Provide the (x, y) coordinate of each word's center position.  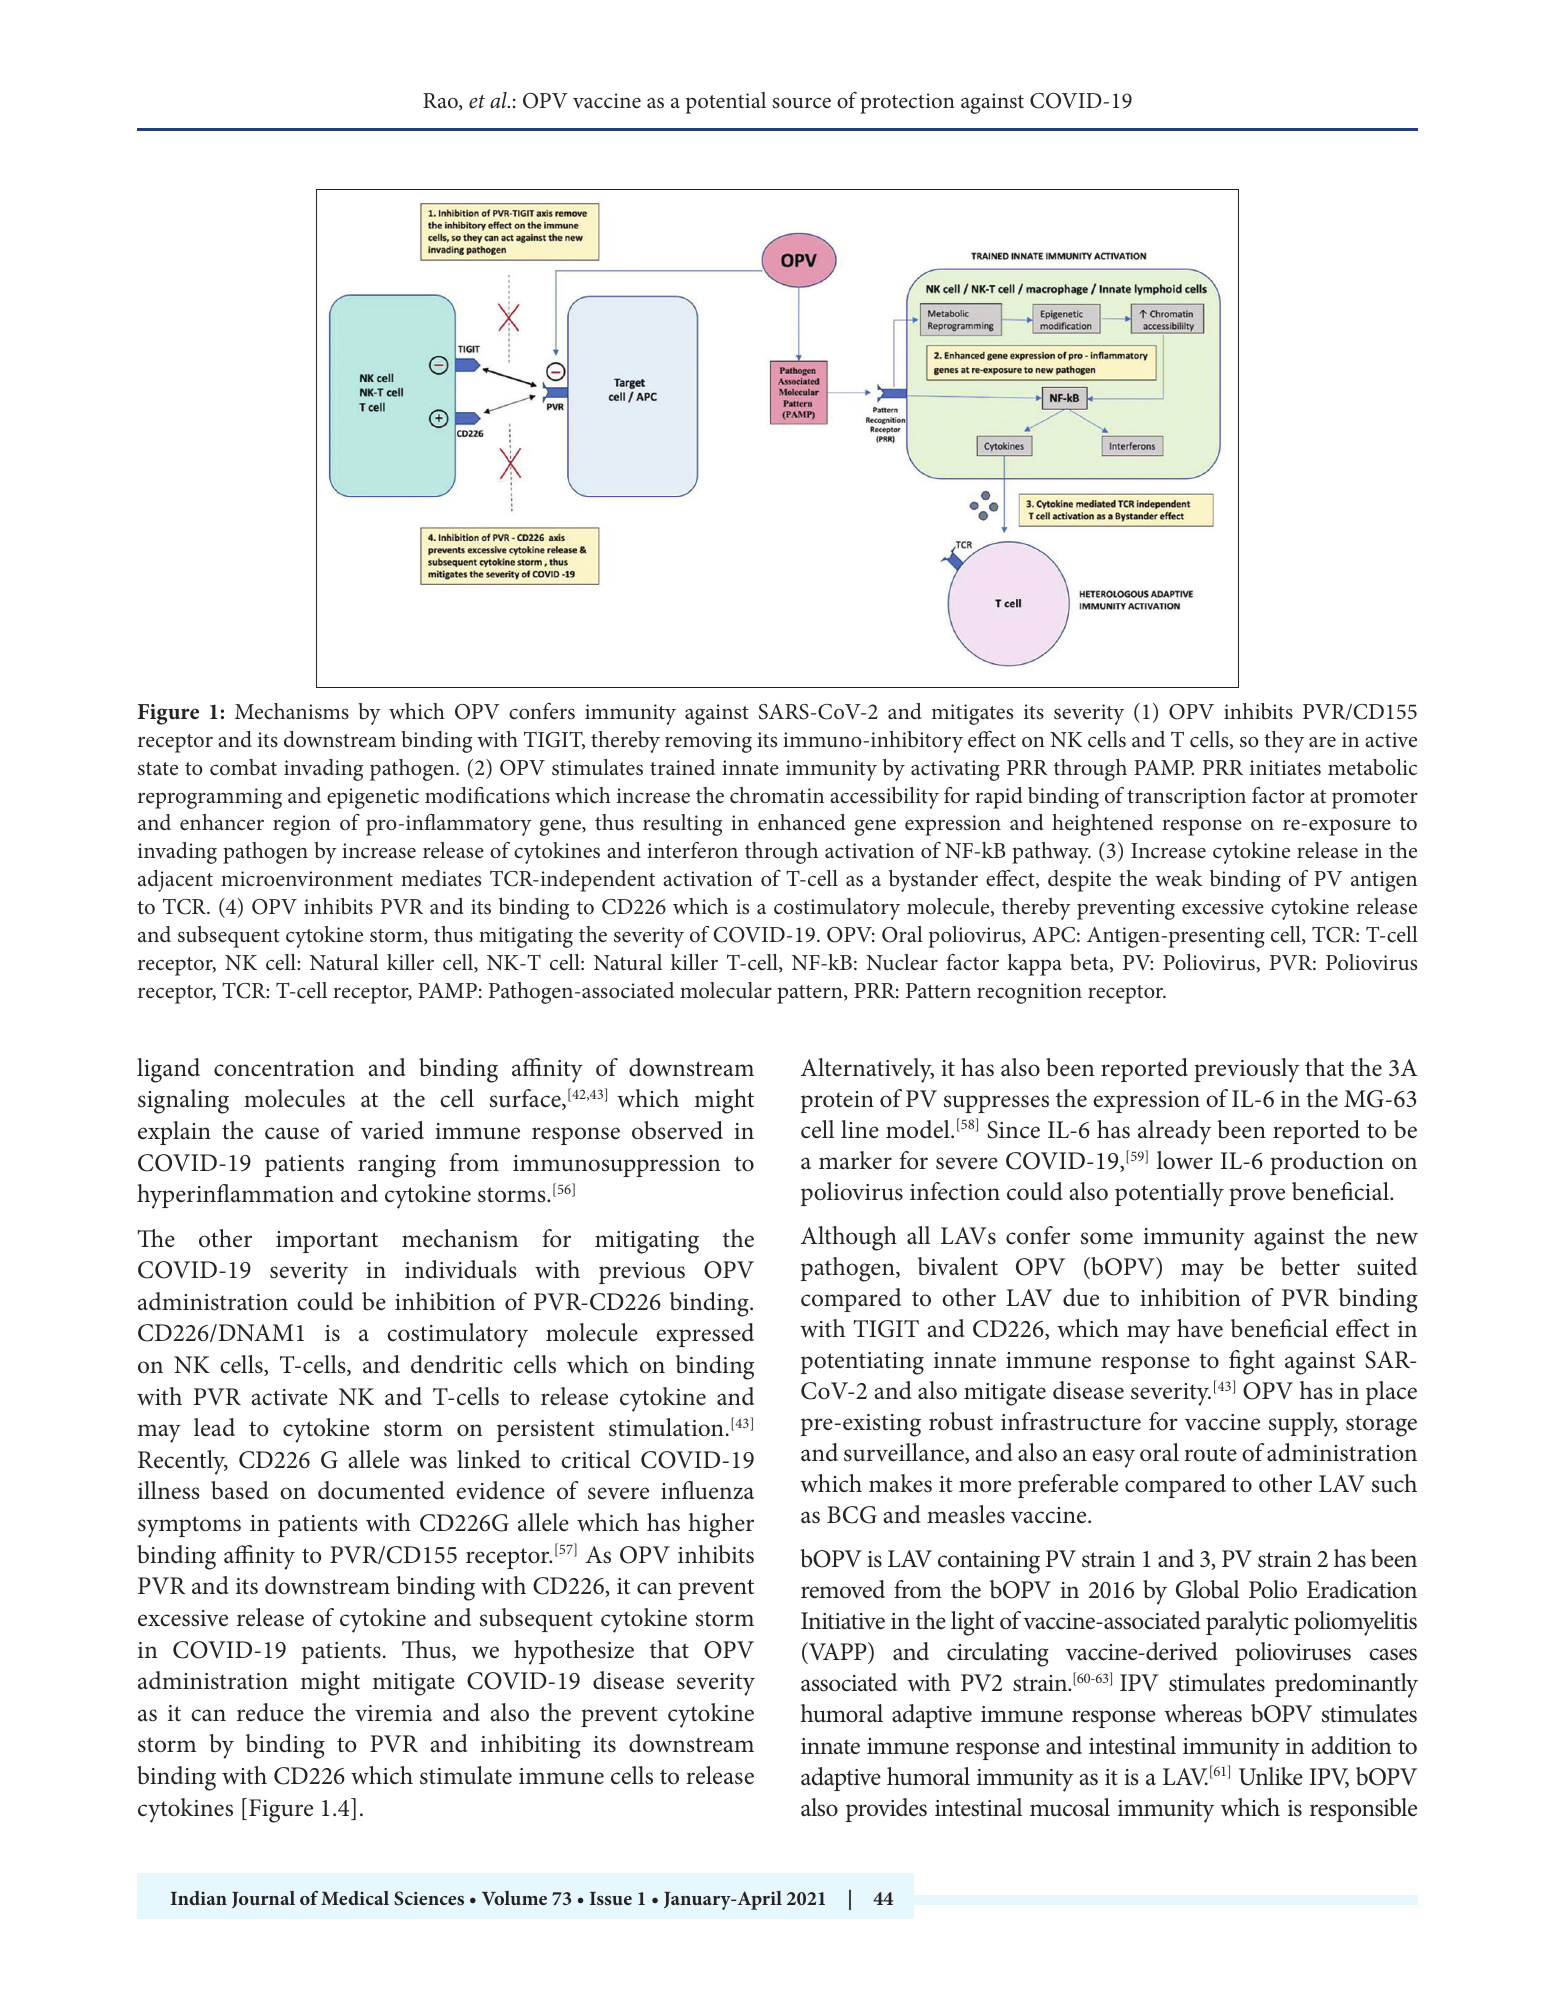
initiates (1285, 768)
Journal (263, 1899)
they (1284, 742)
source (801, 103)
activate (290, 1397)
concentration (284, 1068)
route (1210, 1454)
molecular (726, 990)
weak (1179, 878)
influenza (707, 1490)
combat (243, 767)
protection (907, 103)
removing (708, 742)
